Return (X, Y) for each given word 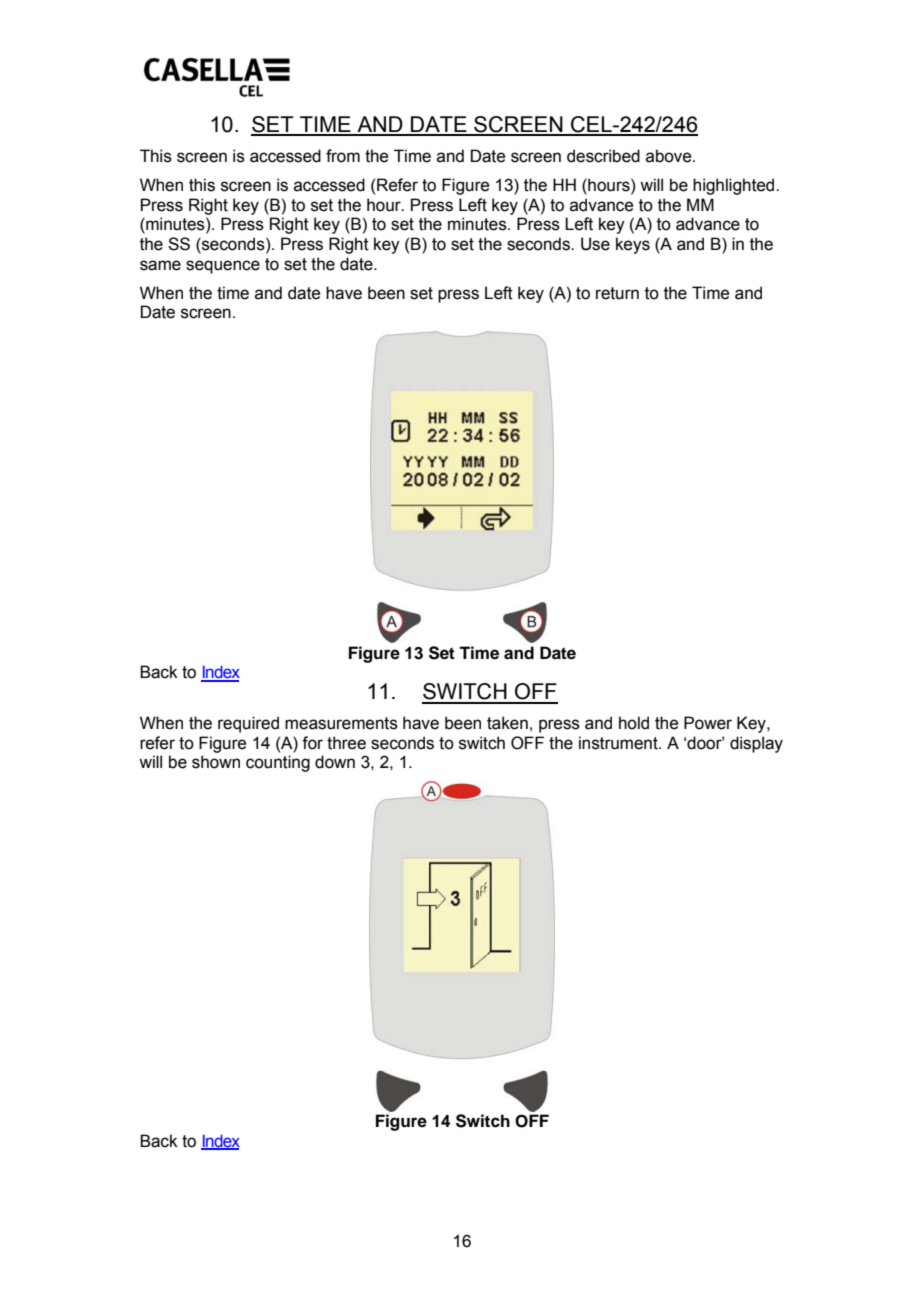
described (603, 156)
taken (507, 723)
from (343, 156)
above (670, 156)
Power (708, 723)
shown (216, 762)
